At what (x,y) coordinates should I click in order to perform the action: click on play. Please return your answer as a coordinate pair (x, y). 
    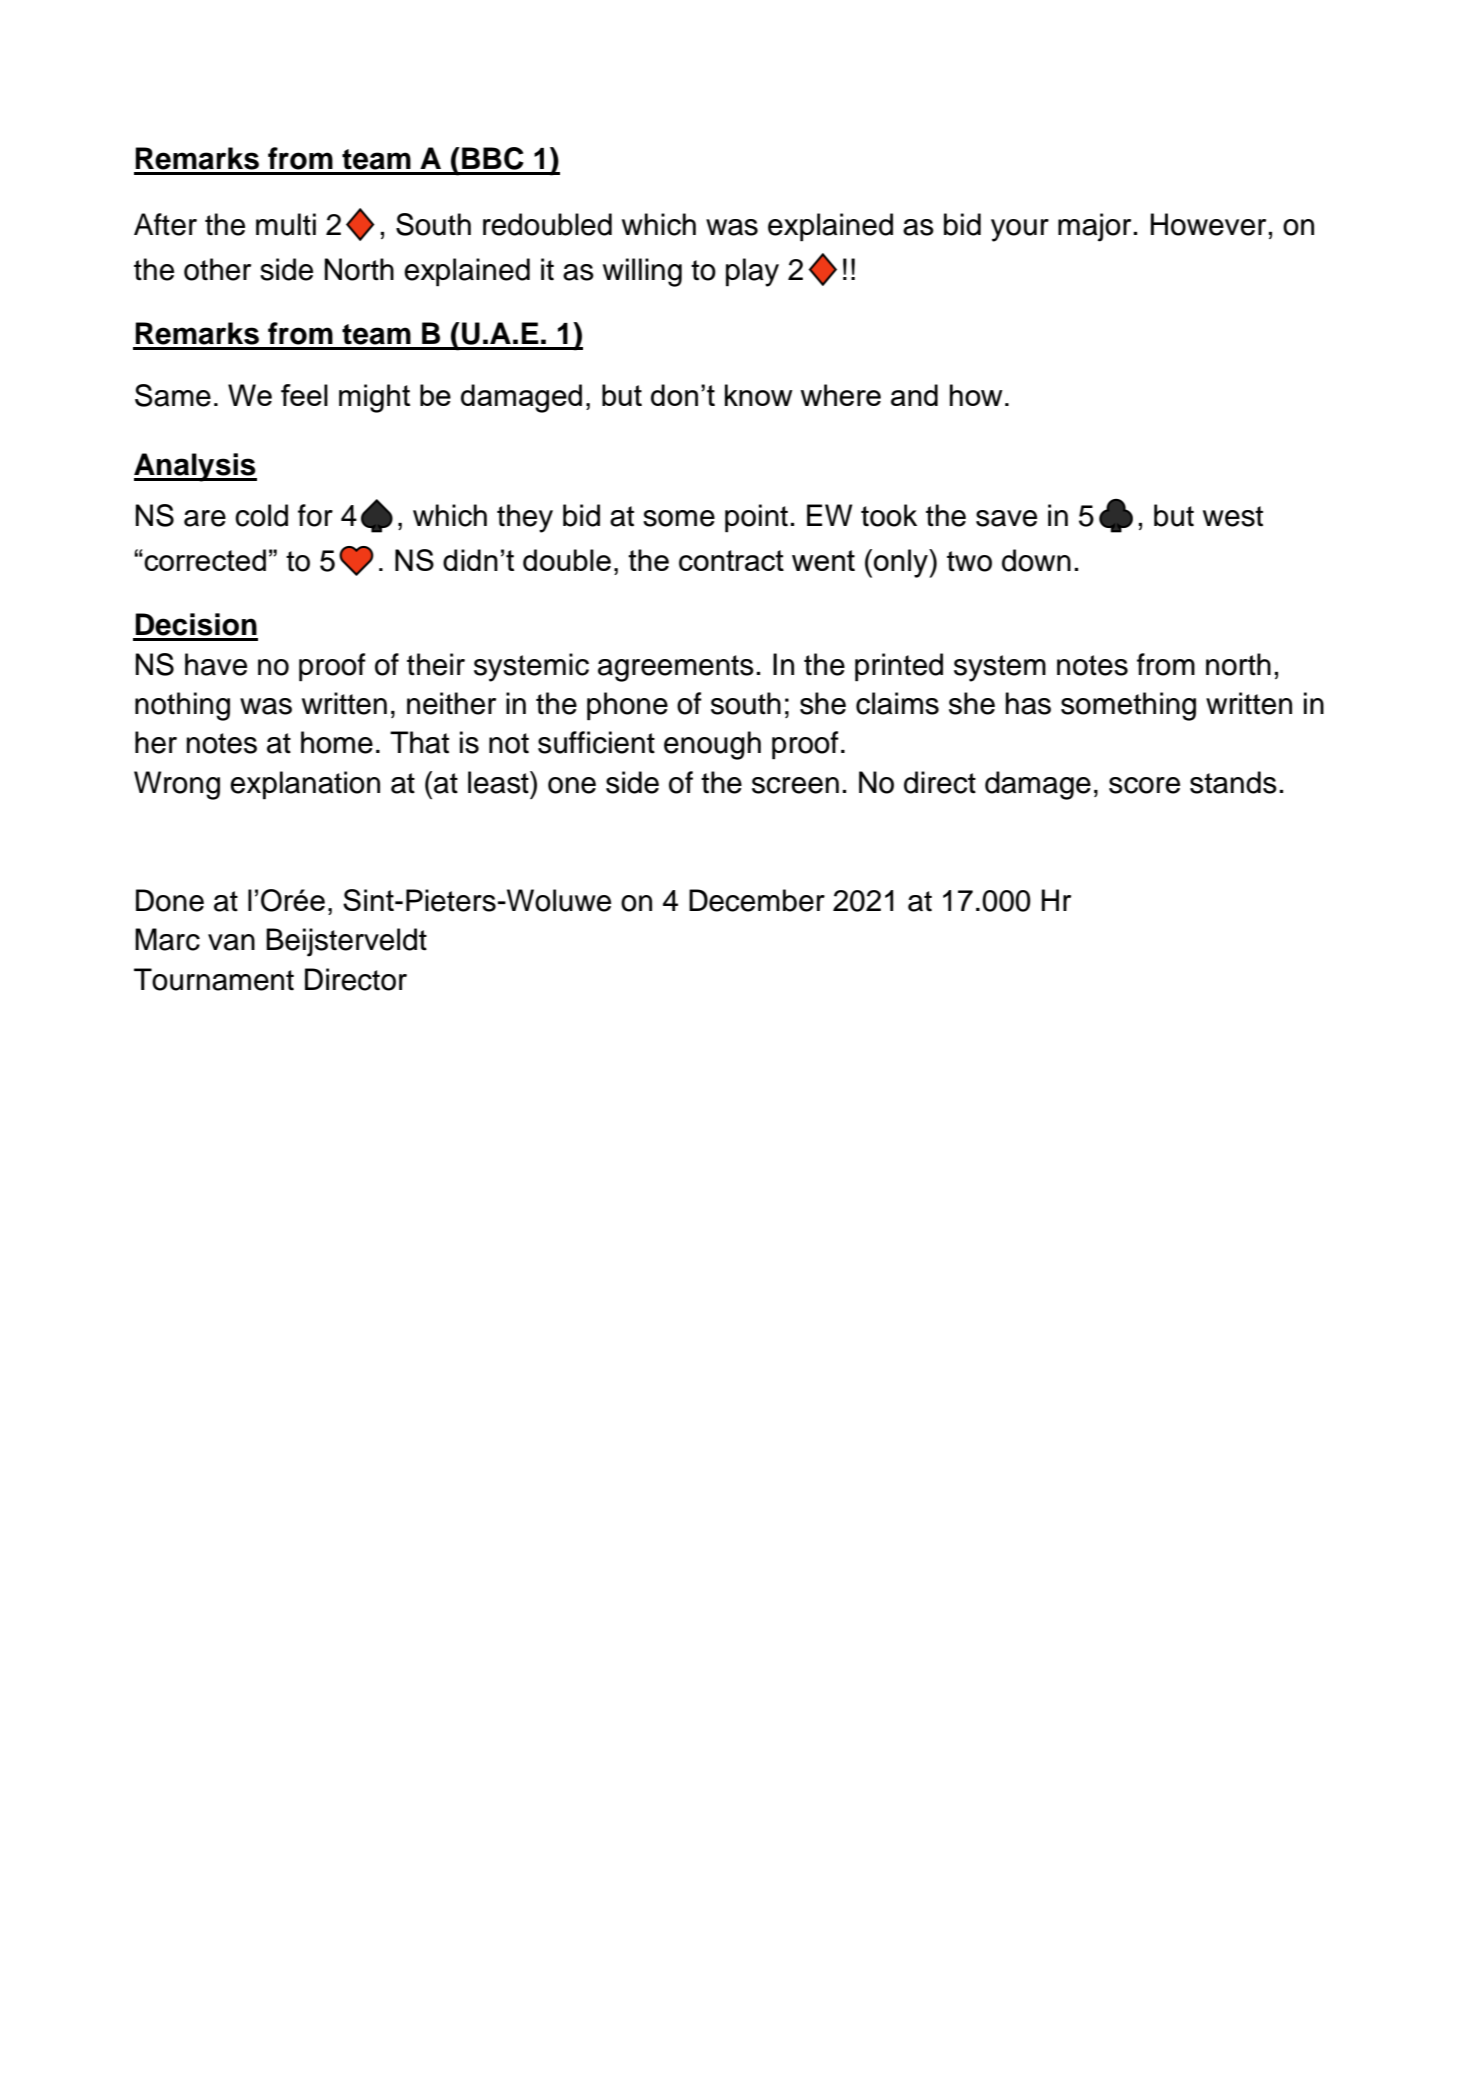
    Looking at the image, I should click on (752, 272).
